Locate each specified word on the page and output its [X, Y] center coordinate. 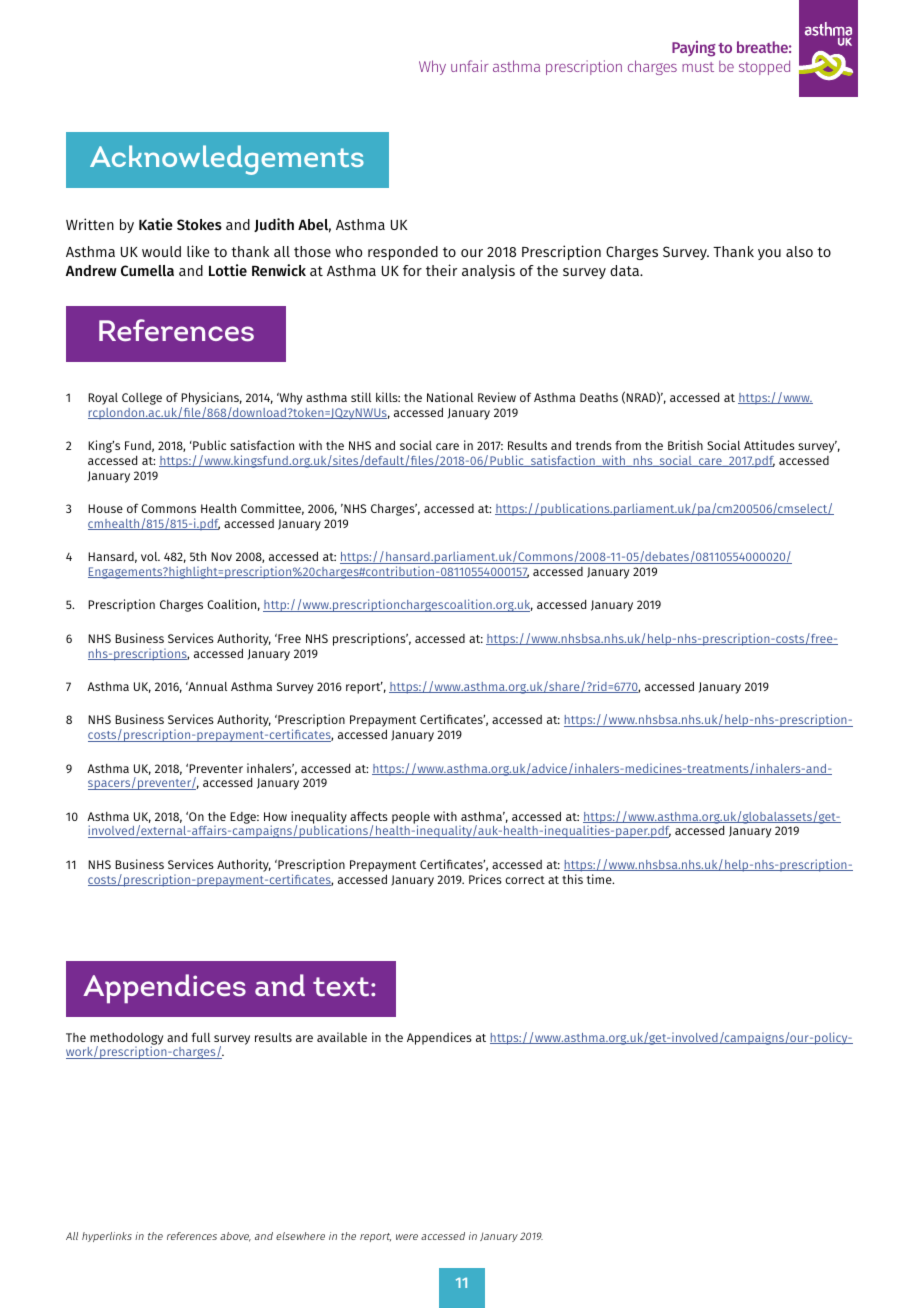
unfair [470, 66]
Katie [156, 224]
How [275, 816]
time [600, 879]
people [411, 819]
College [142, 399]
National [450, 397]
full [201, 1037]
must [698, 67]
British [685, 445]
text [342, 987]
